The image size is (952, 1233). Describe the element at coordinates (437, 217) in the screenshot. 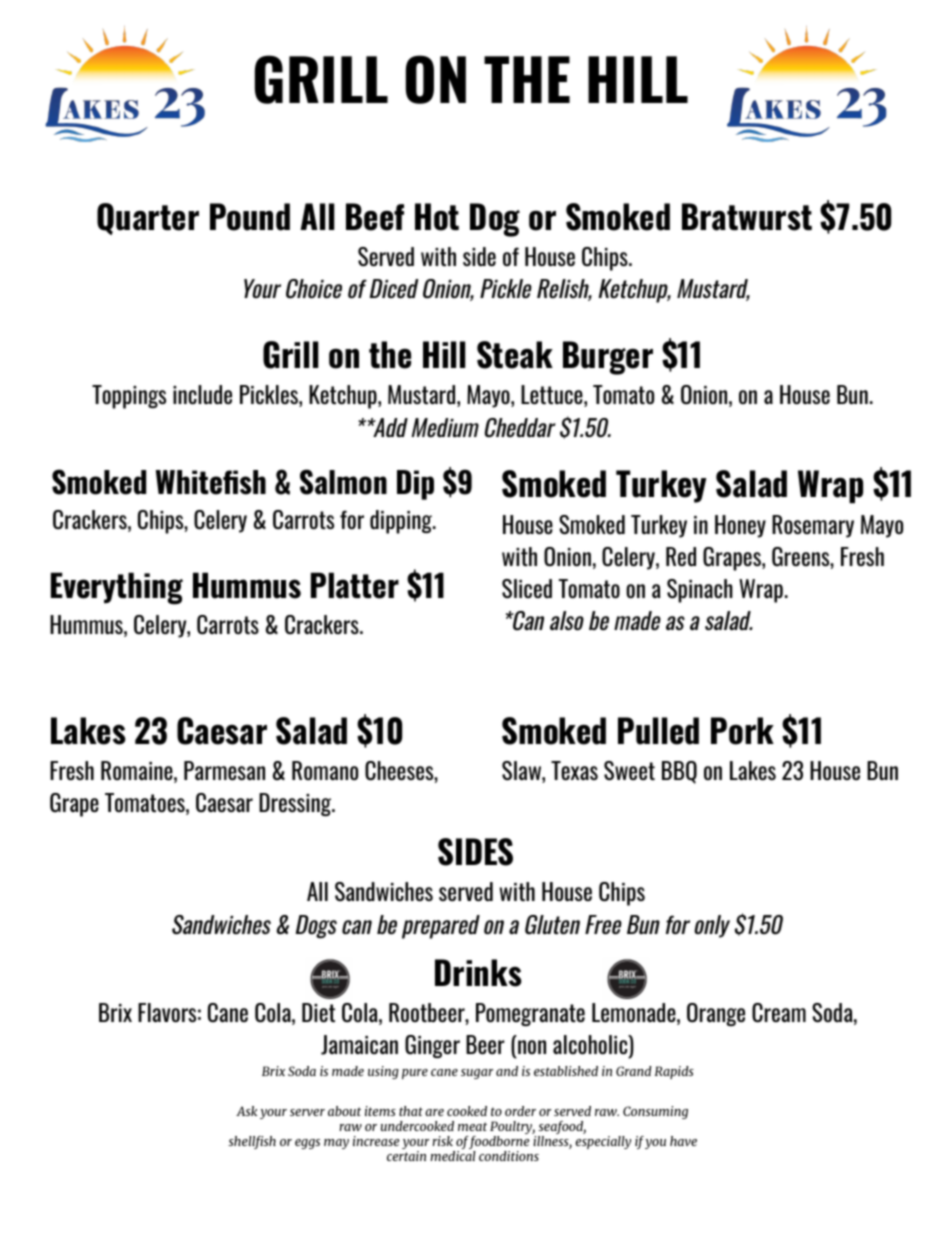

I see `Hot` at that location.
